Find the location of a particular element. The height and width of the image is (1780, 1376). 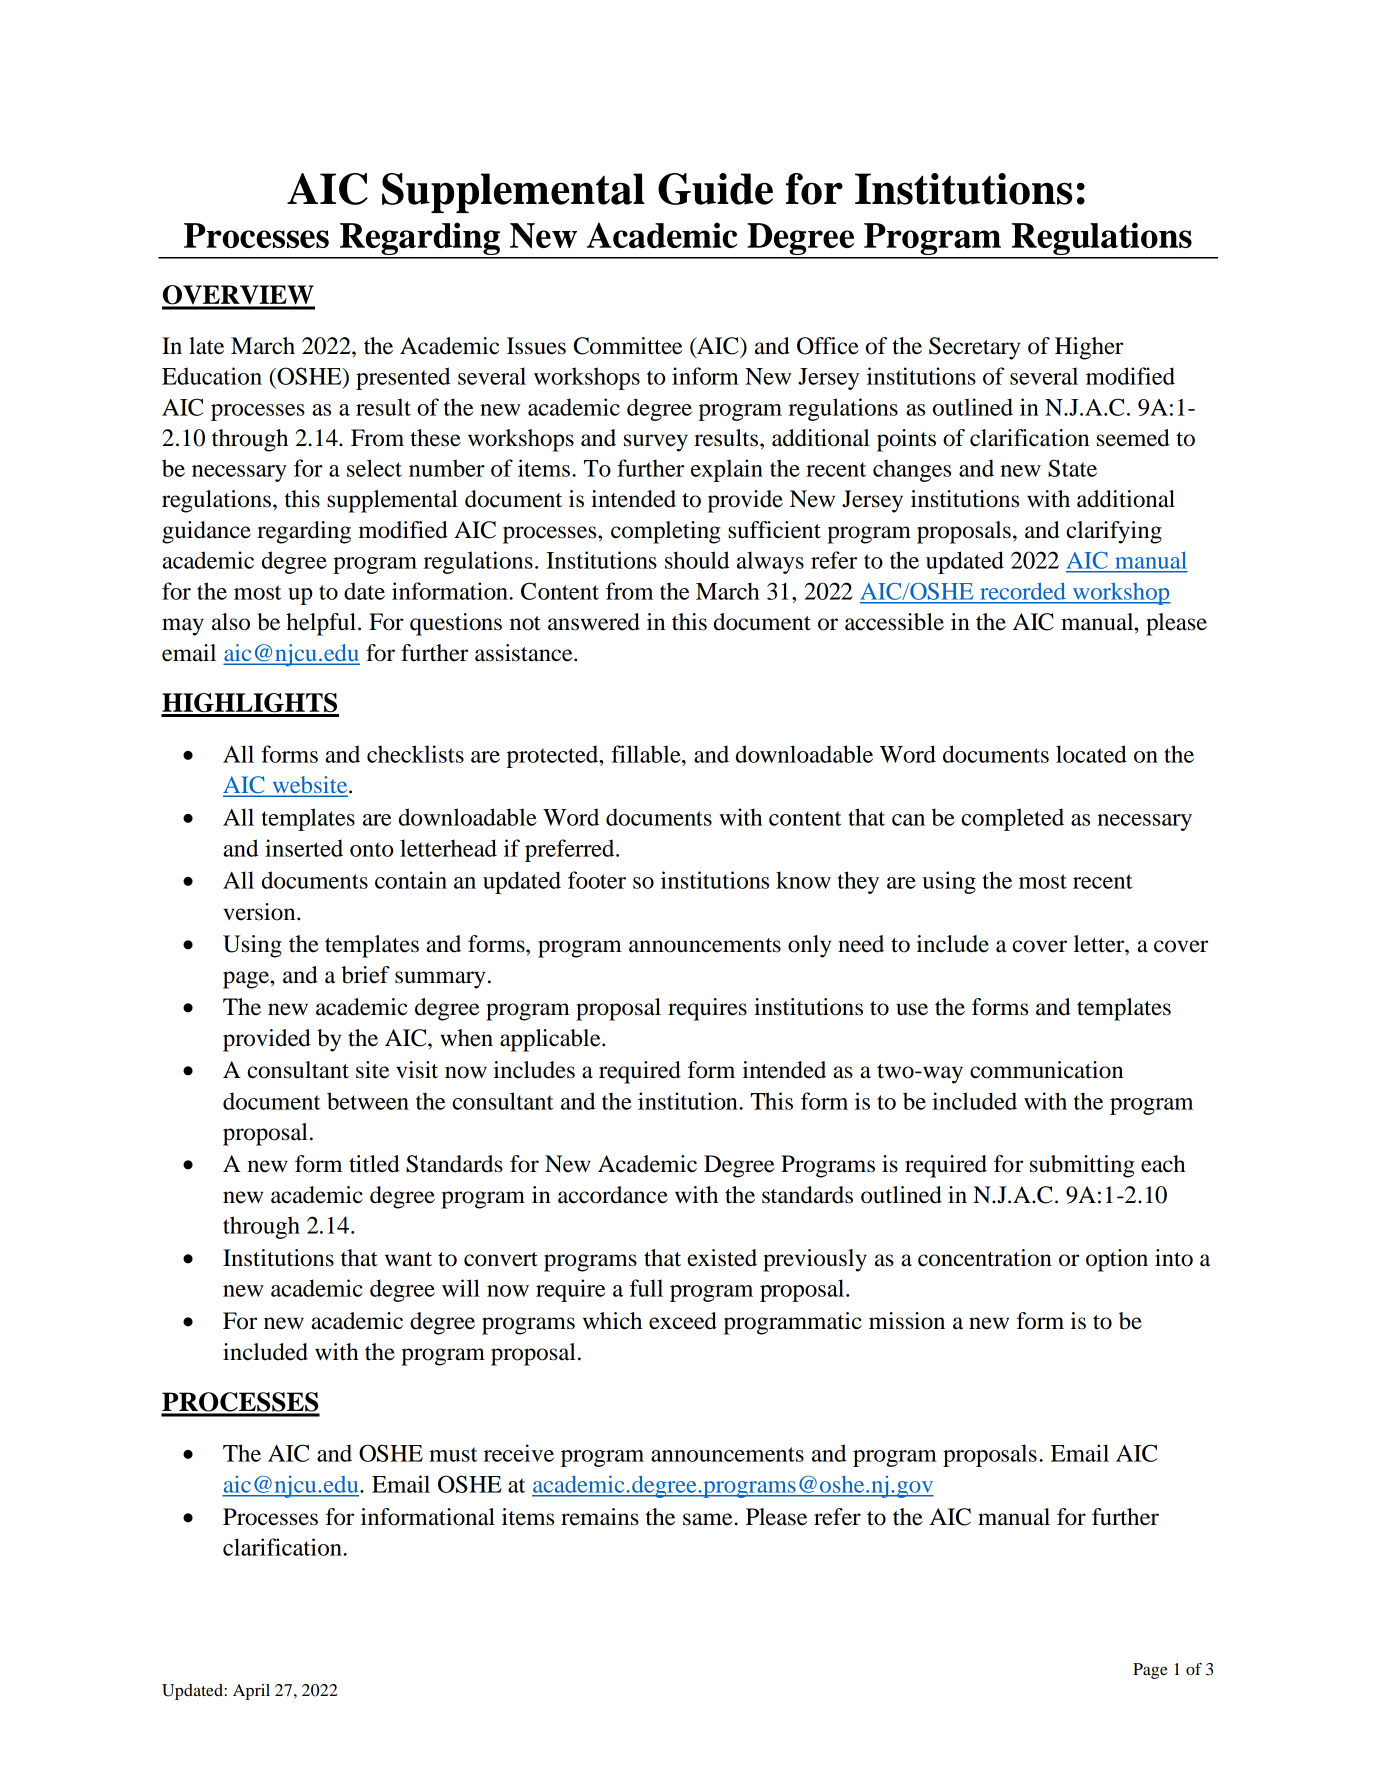

footer is located at coordinates (597, 880).
